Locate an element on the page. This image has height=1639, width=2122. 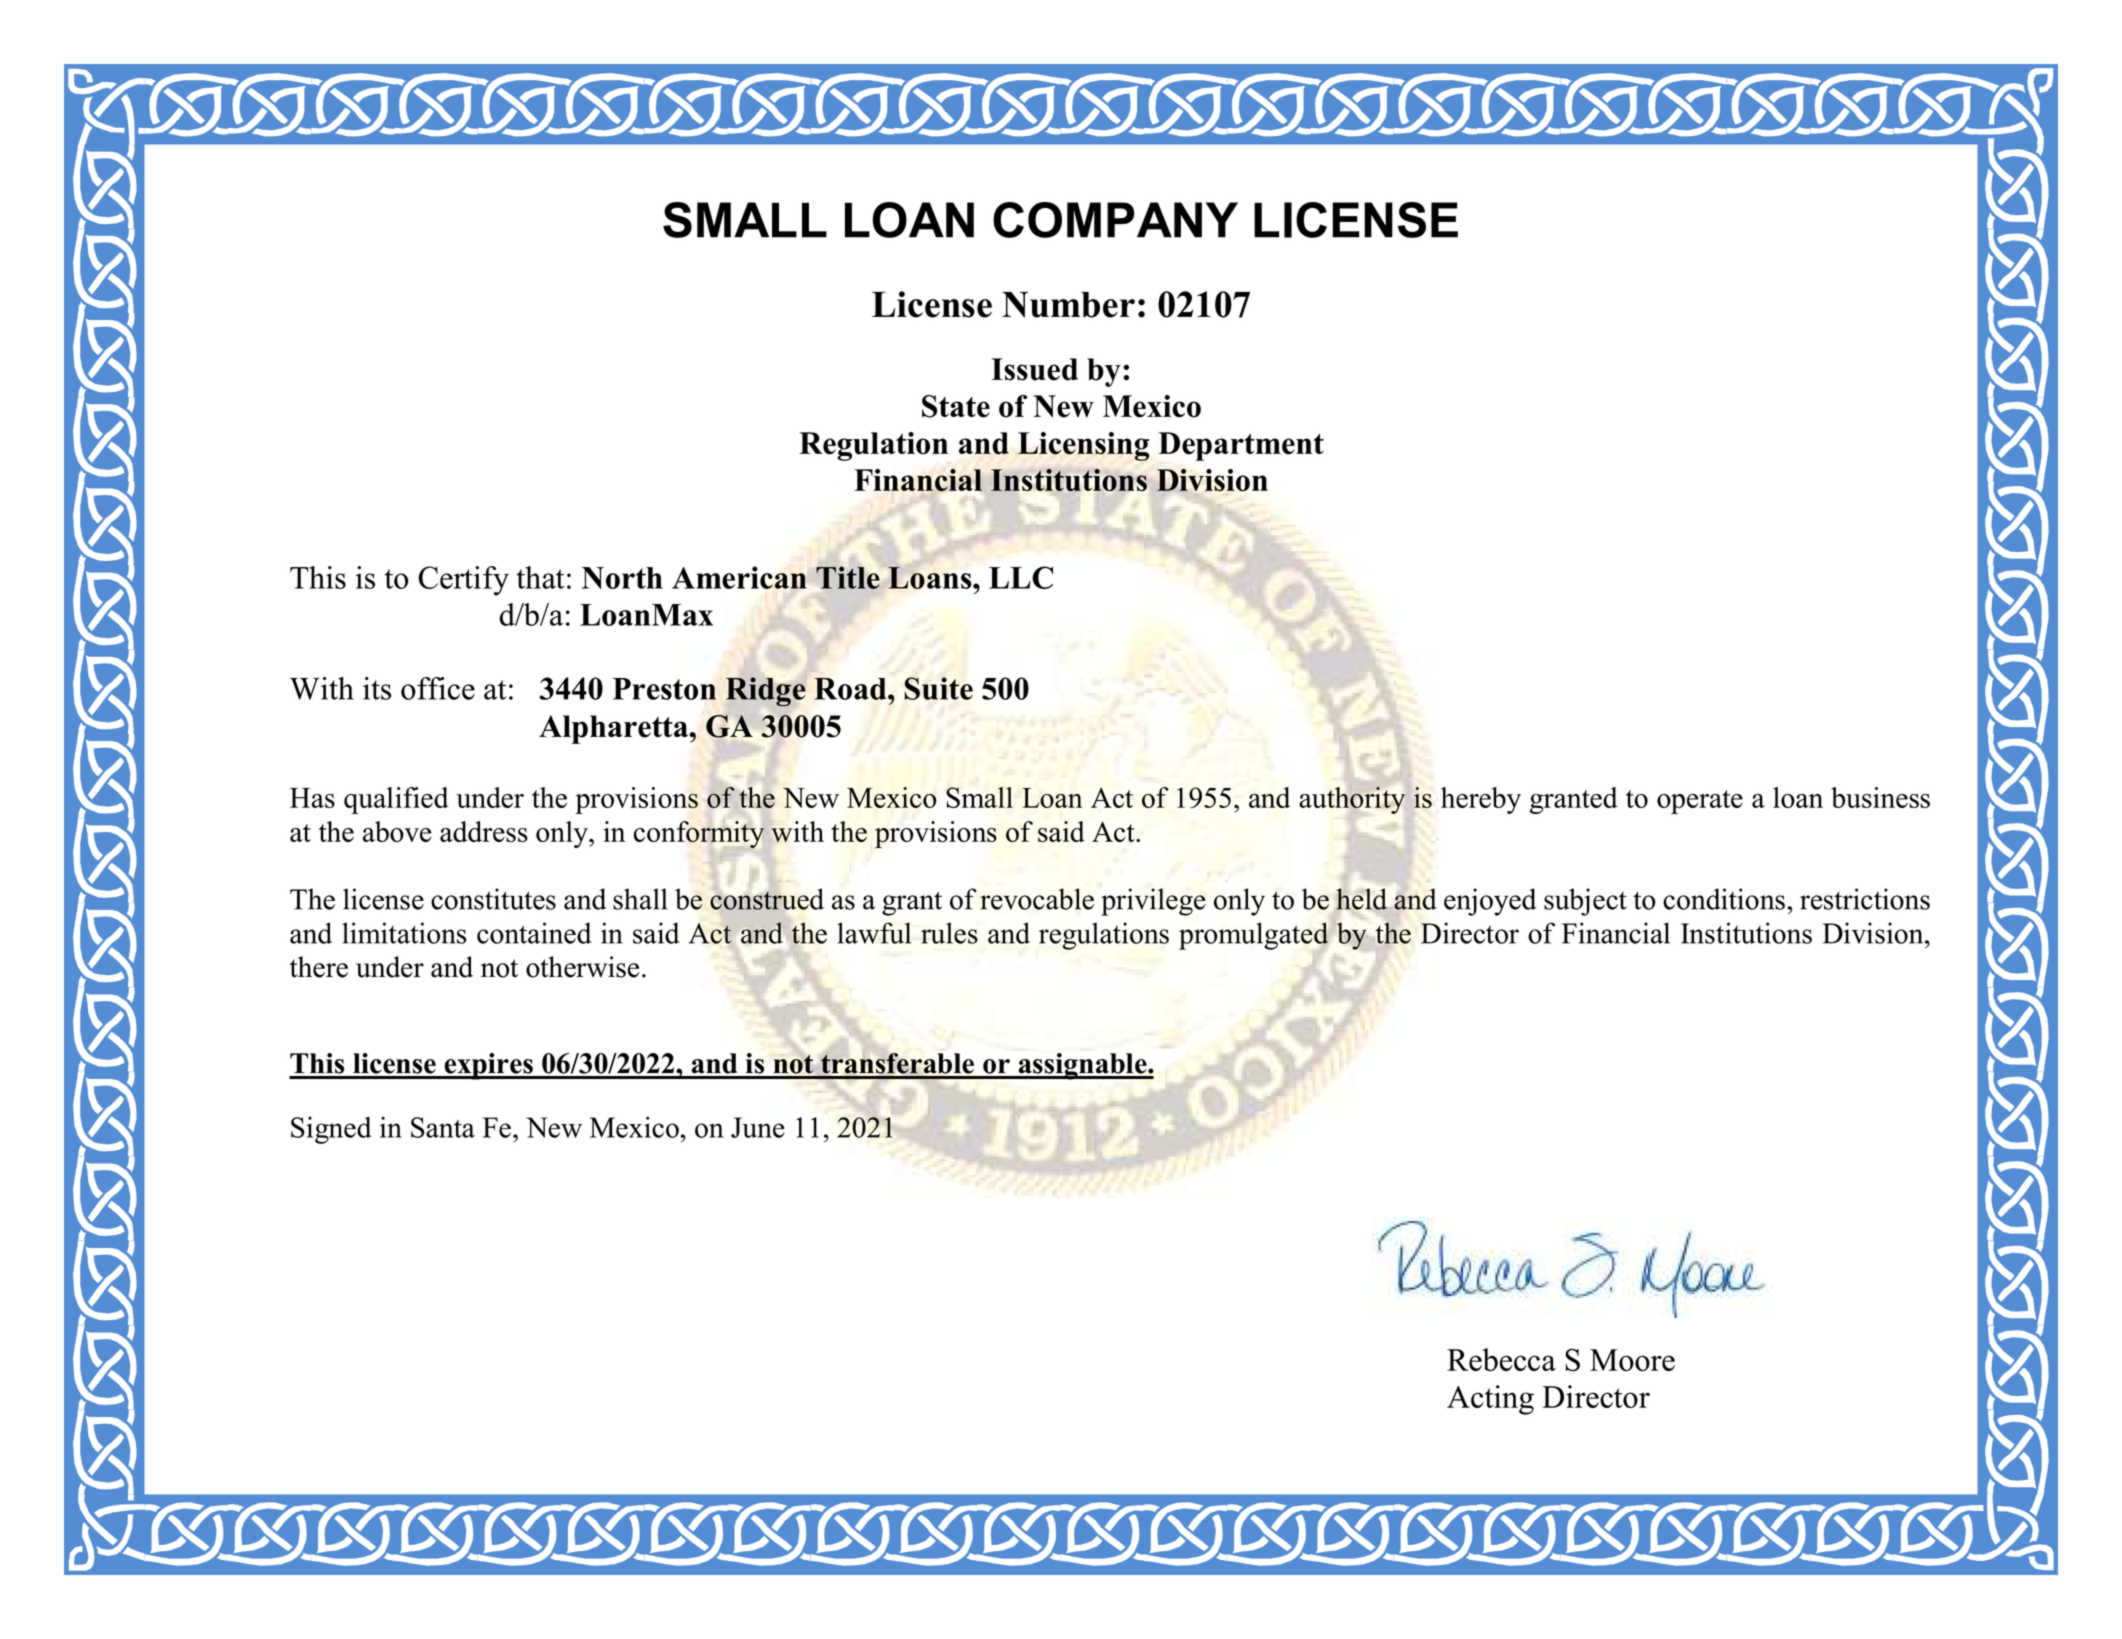
Santa is located at coordinates (443, 1127).
